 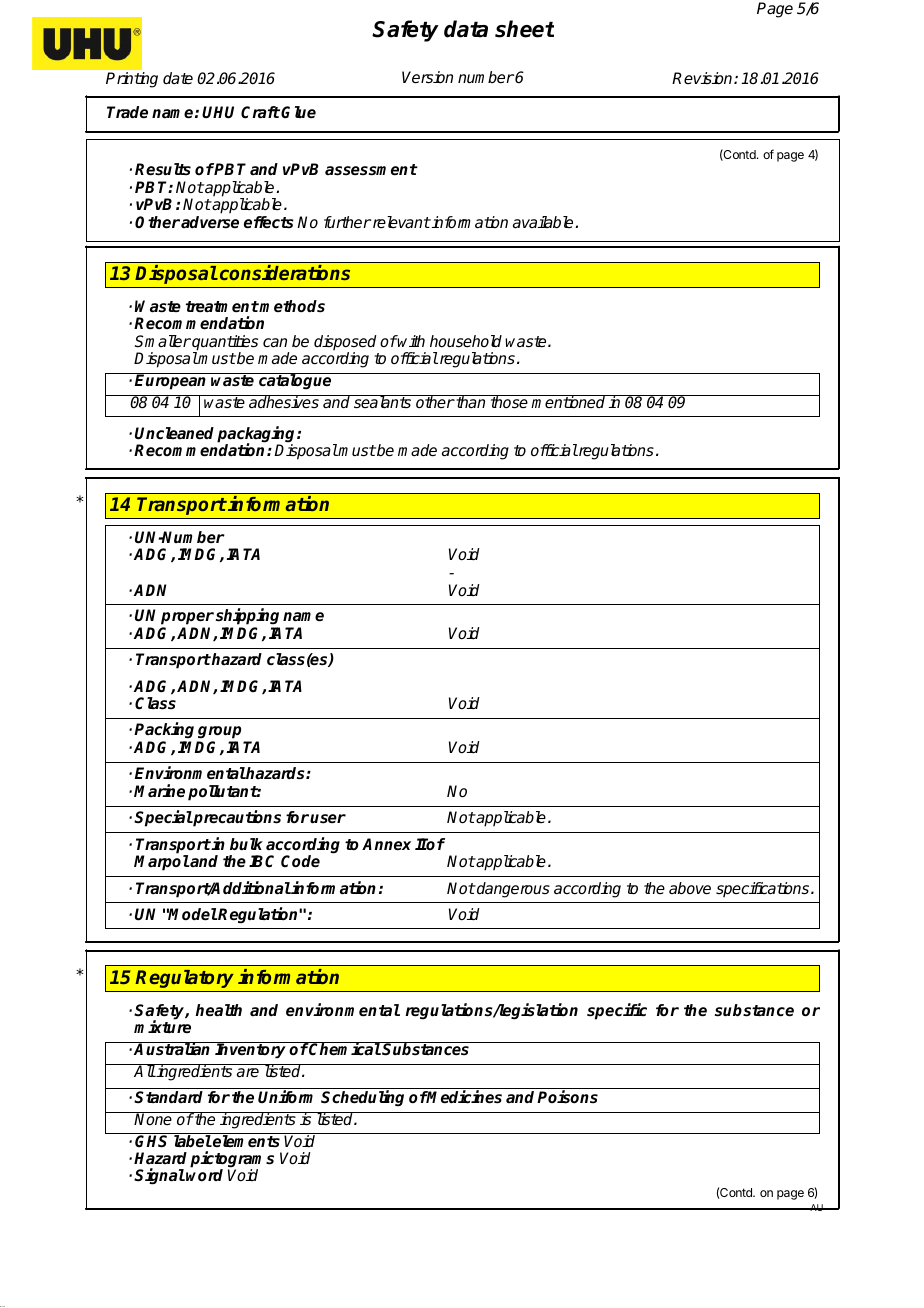 I want to click on above, so click(x=690, y=888).
